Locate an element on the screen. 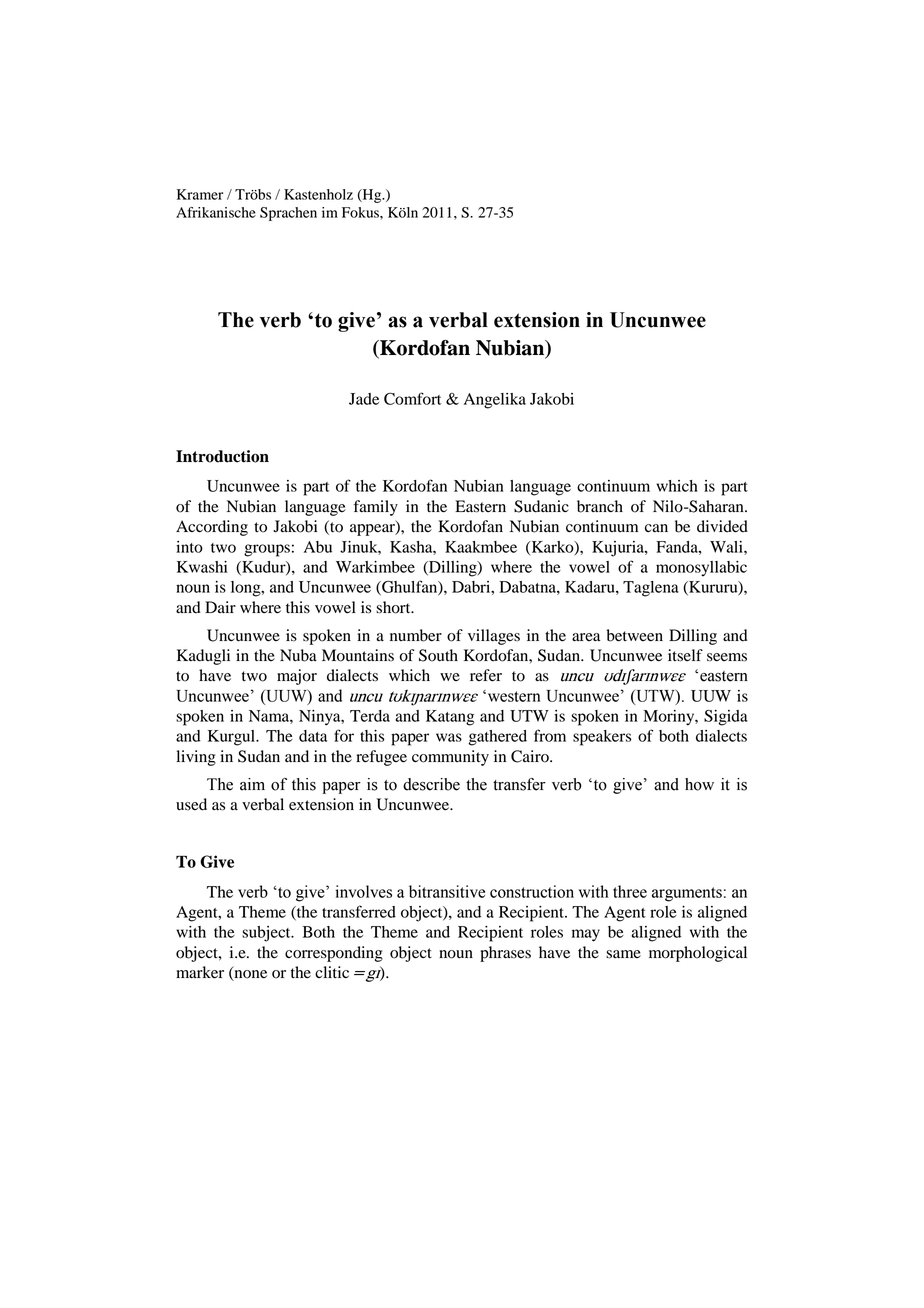 The width and height of the screenshot is (924, 1308). subject is located at coordinates (267, 934).
